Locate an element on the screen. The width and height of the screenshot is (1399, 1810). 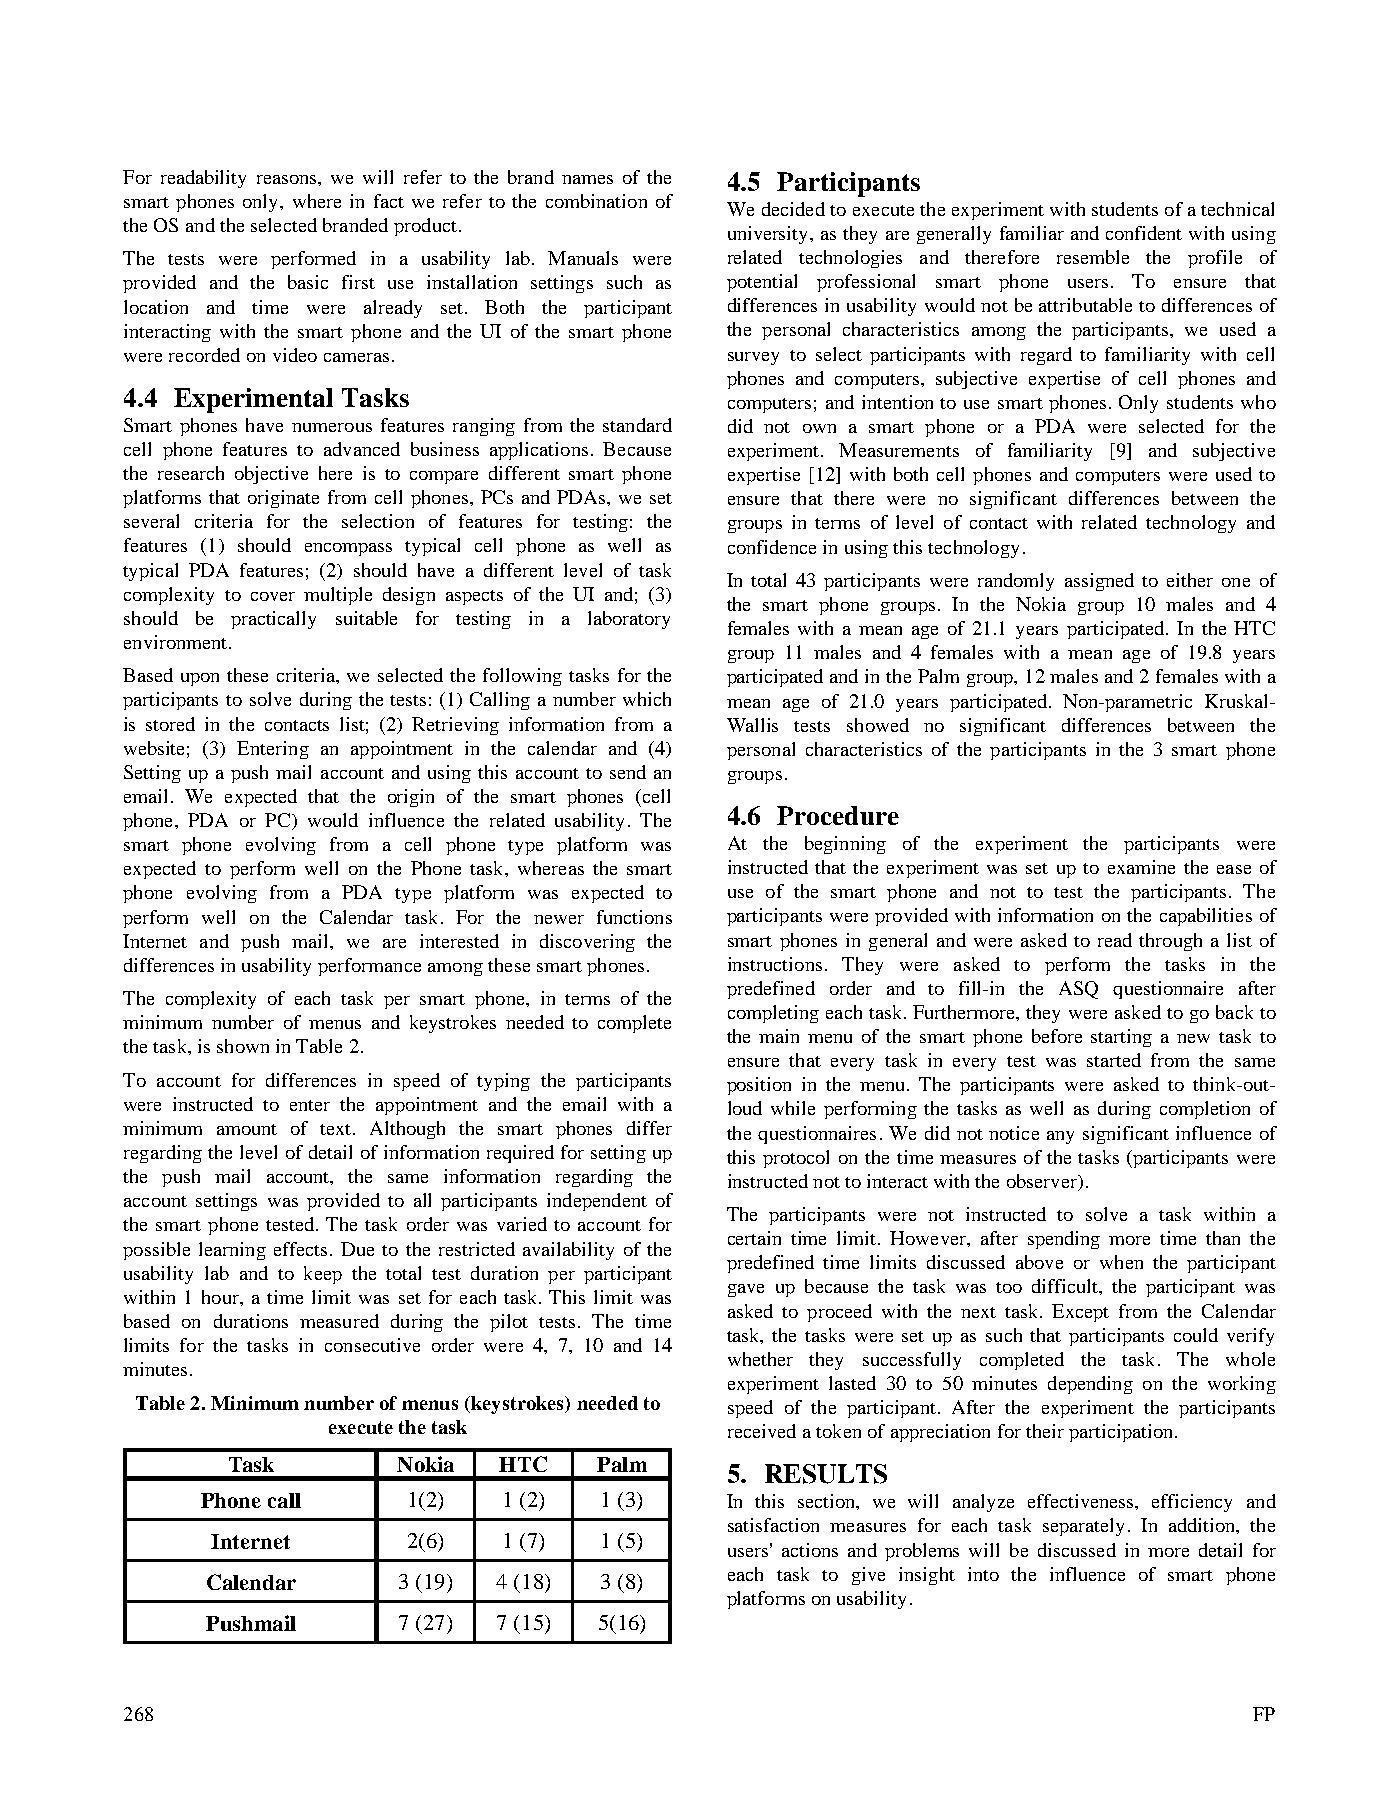
confident is located at coordinates (1144, 233).
